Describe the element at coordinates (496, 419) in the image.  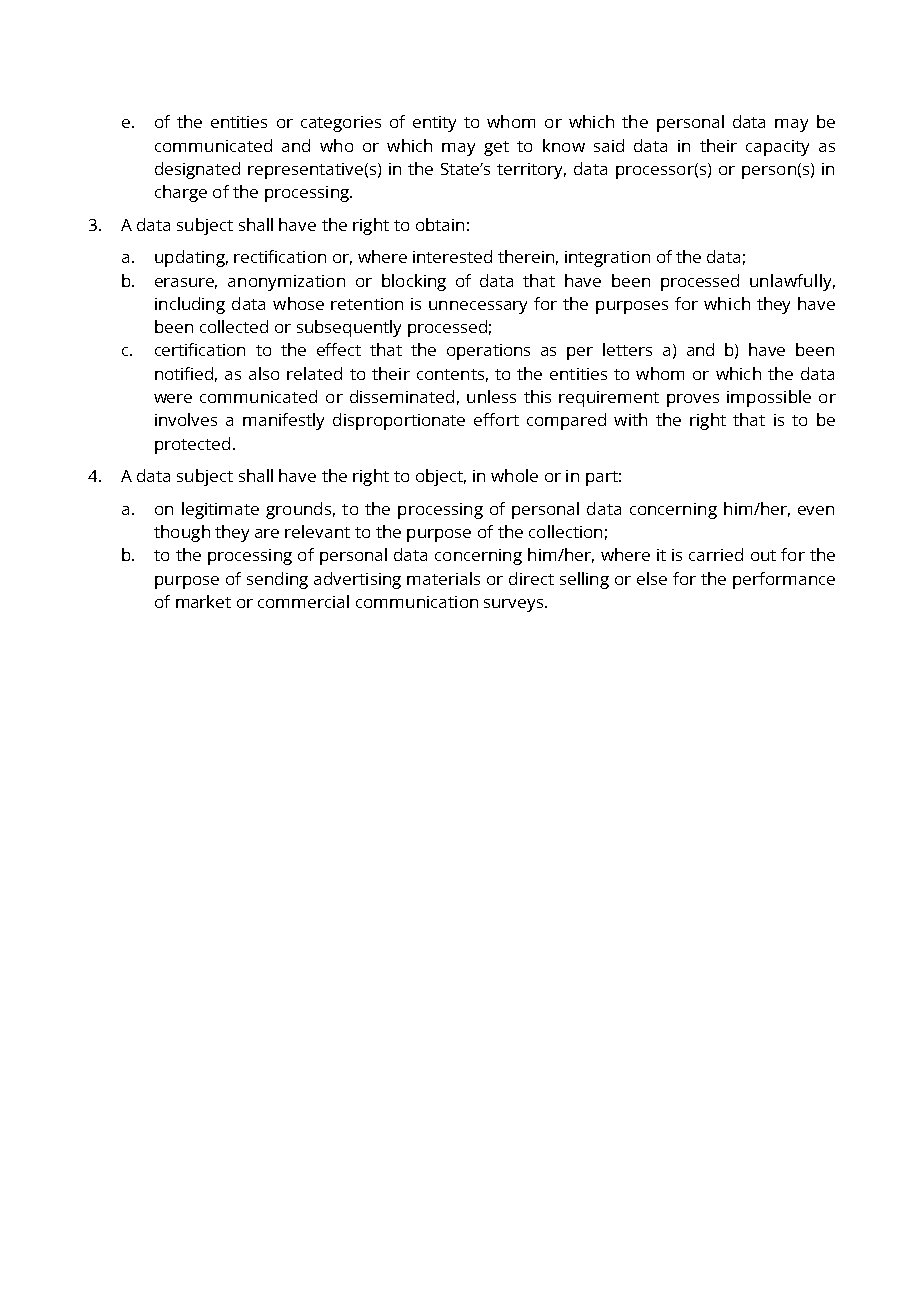
I see `effort` at that location.
